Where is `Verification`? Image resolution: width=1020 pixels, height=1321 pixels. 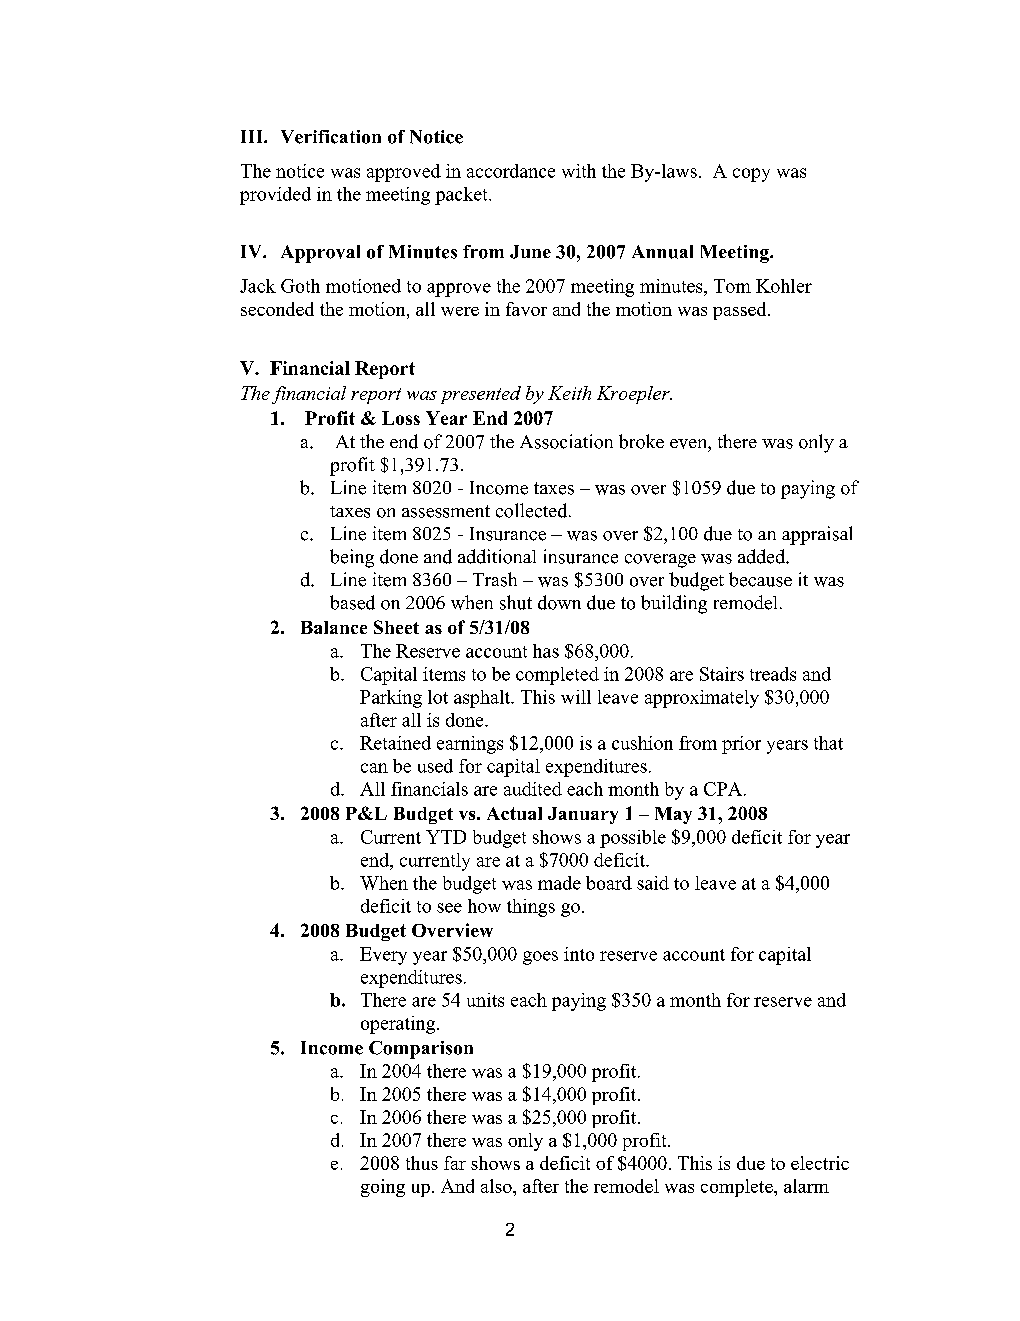
Verification is located at coordinates (331, 137).
